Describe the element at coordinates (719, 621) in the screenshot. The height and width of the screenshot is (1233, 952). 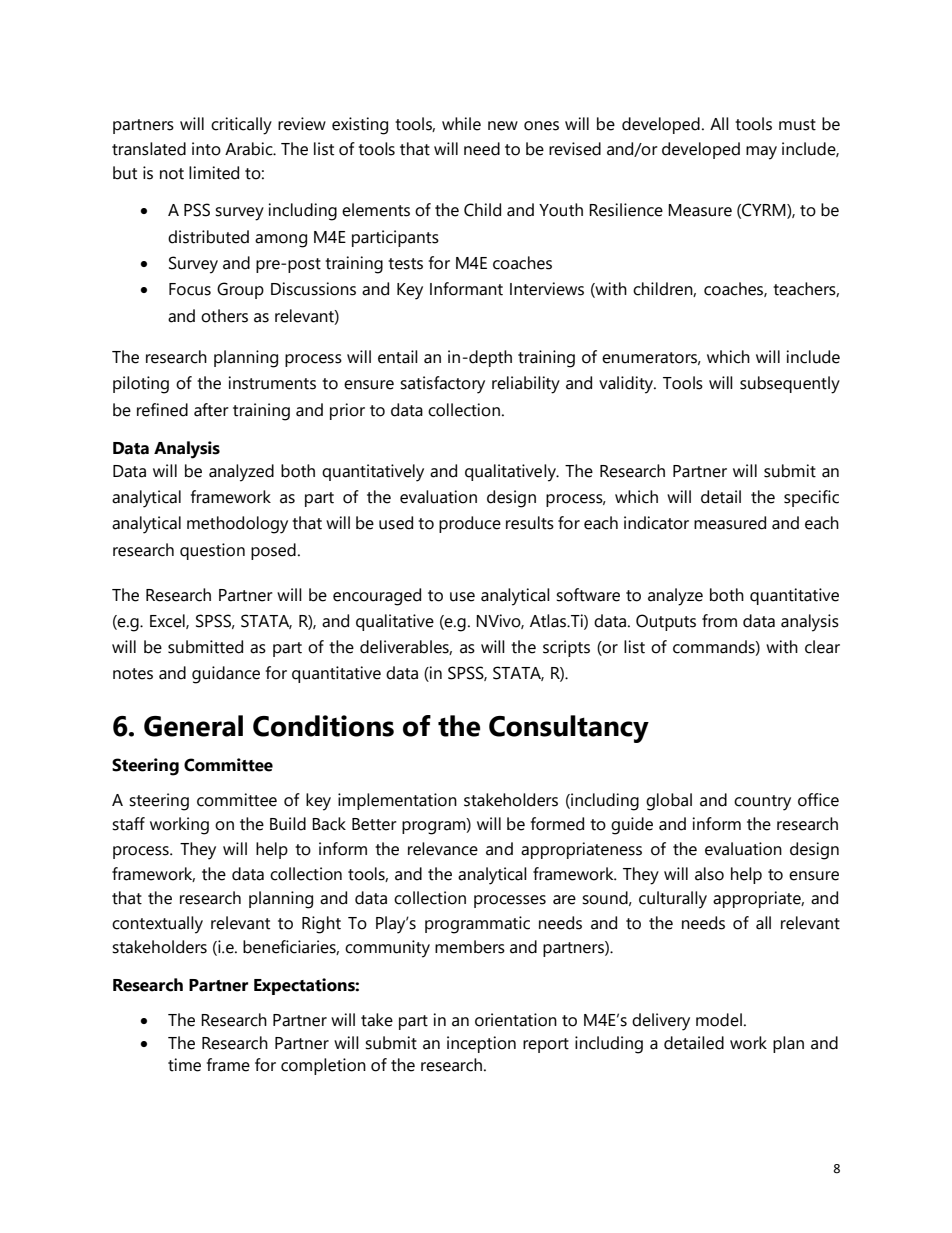
I see `from` at that location.
